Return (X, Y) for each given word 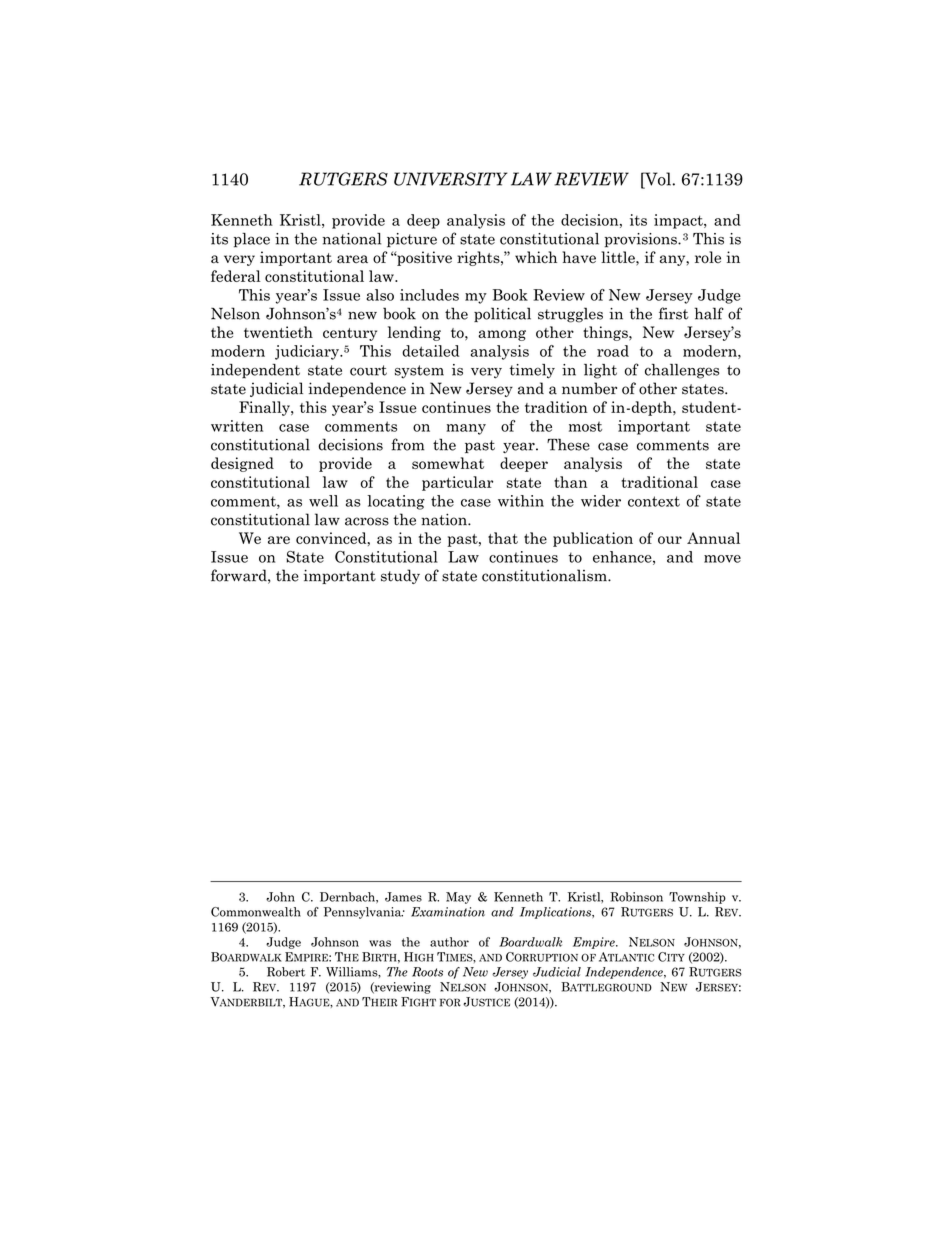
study (400, 576)
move (722, 559)
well (323, 501)
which (536, 257)
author (449, 942)
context (654, 501)
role (708, 257)
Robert (286, 972)
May (458, 898)
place (252, 240)
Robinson (636, 897)
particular (457, 483)
